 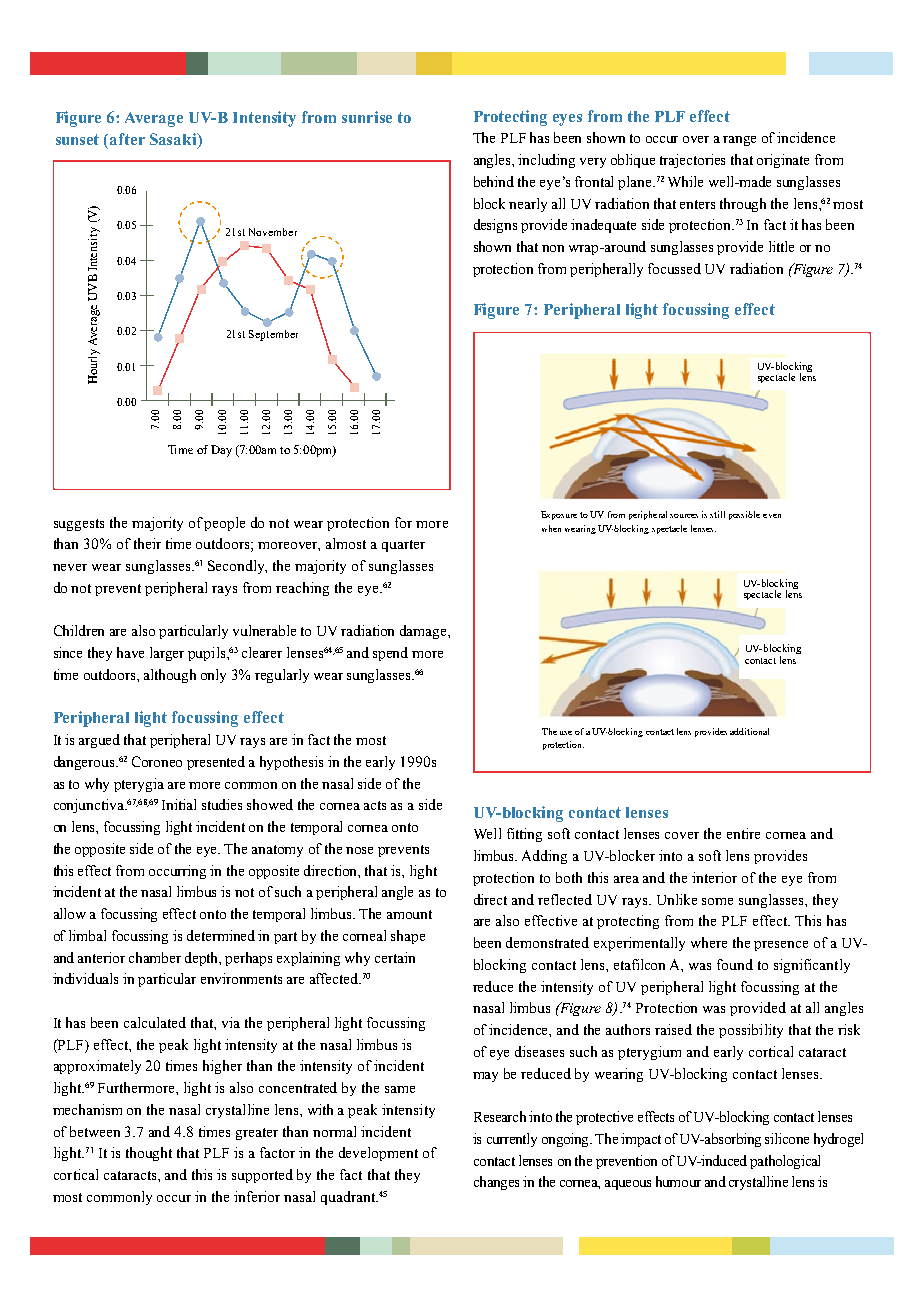 What do you see at coordinates (674, 268) in the screenshot?
I see `focussed` at bounding box center [674, 268].
